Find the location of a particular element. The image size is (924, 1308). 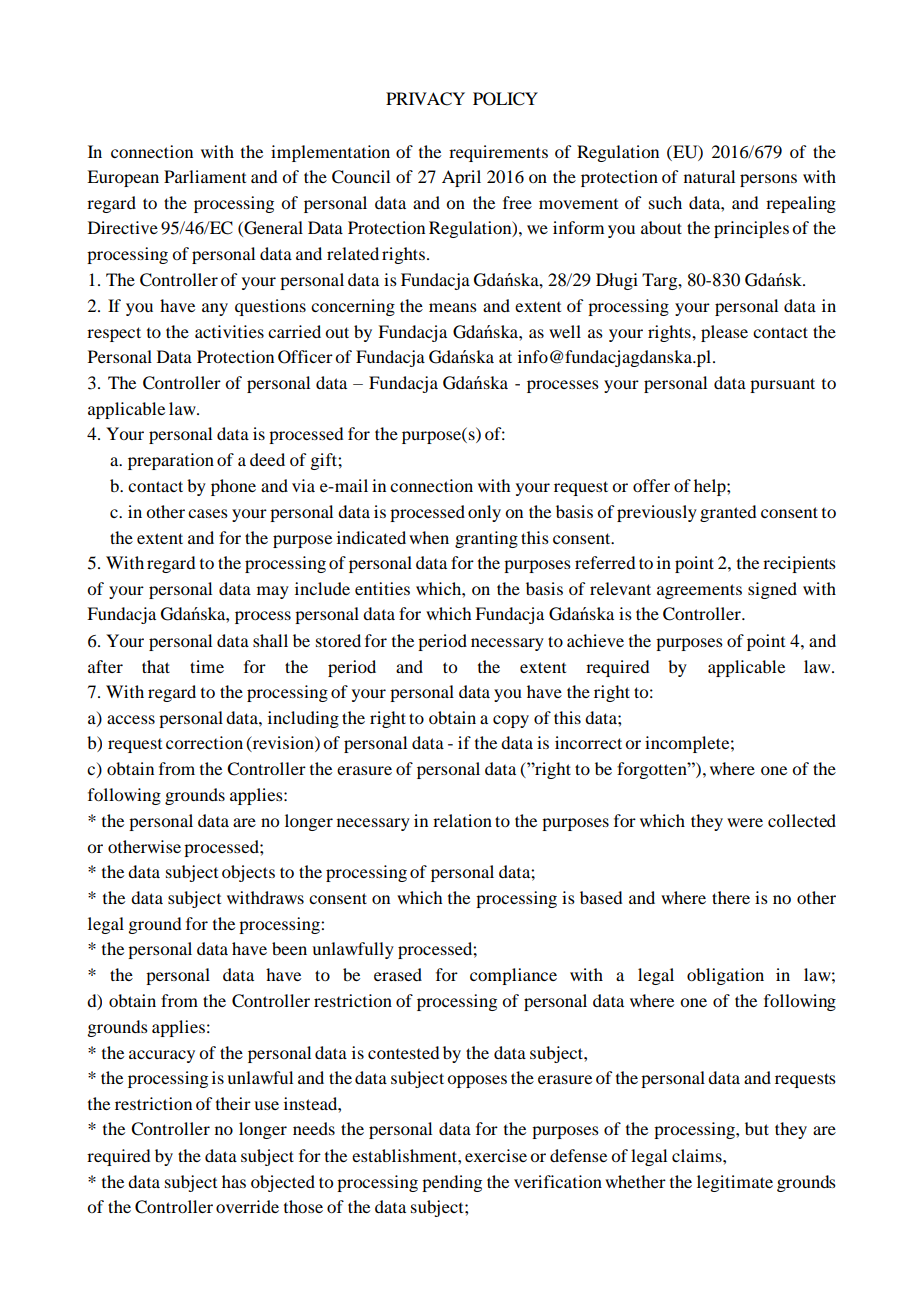

has is located at coordinates (234, 1181).
